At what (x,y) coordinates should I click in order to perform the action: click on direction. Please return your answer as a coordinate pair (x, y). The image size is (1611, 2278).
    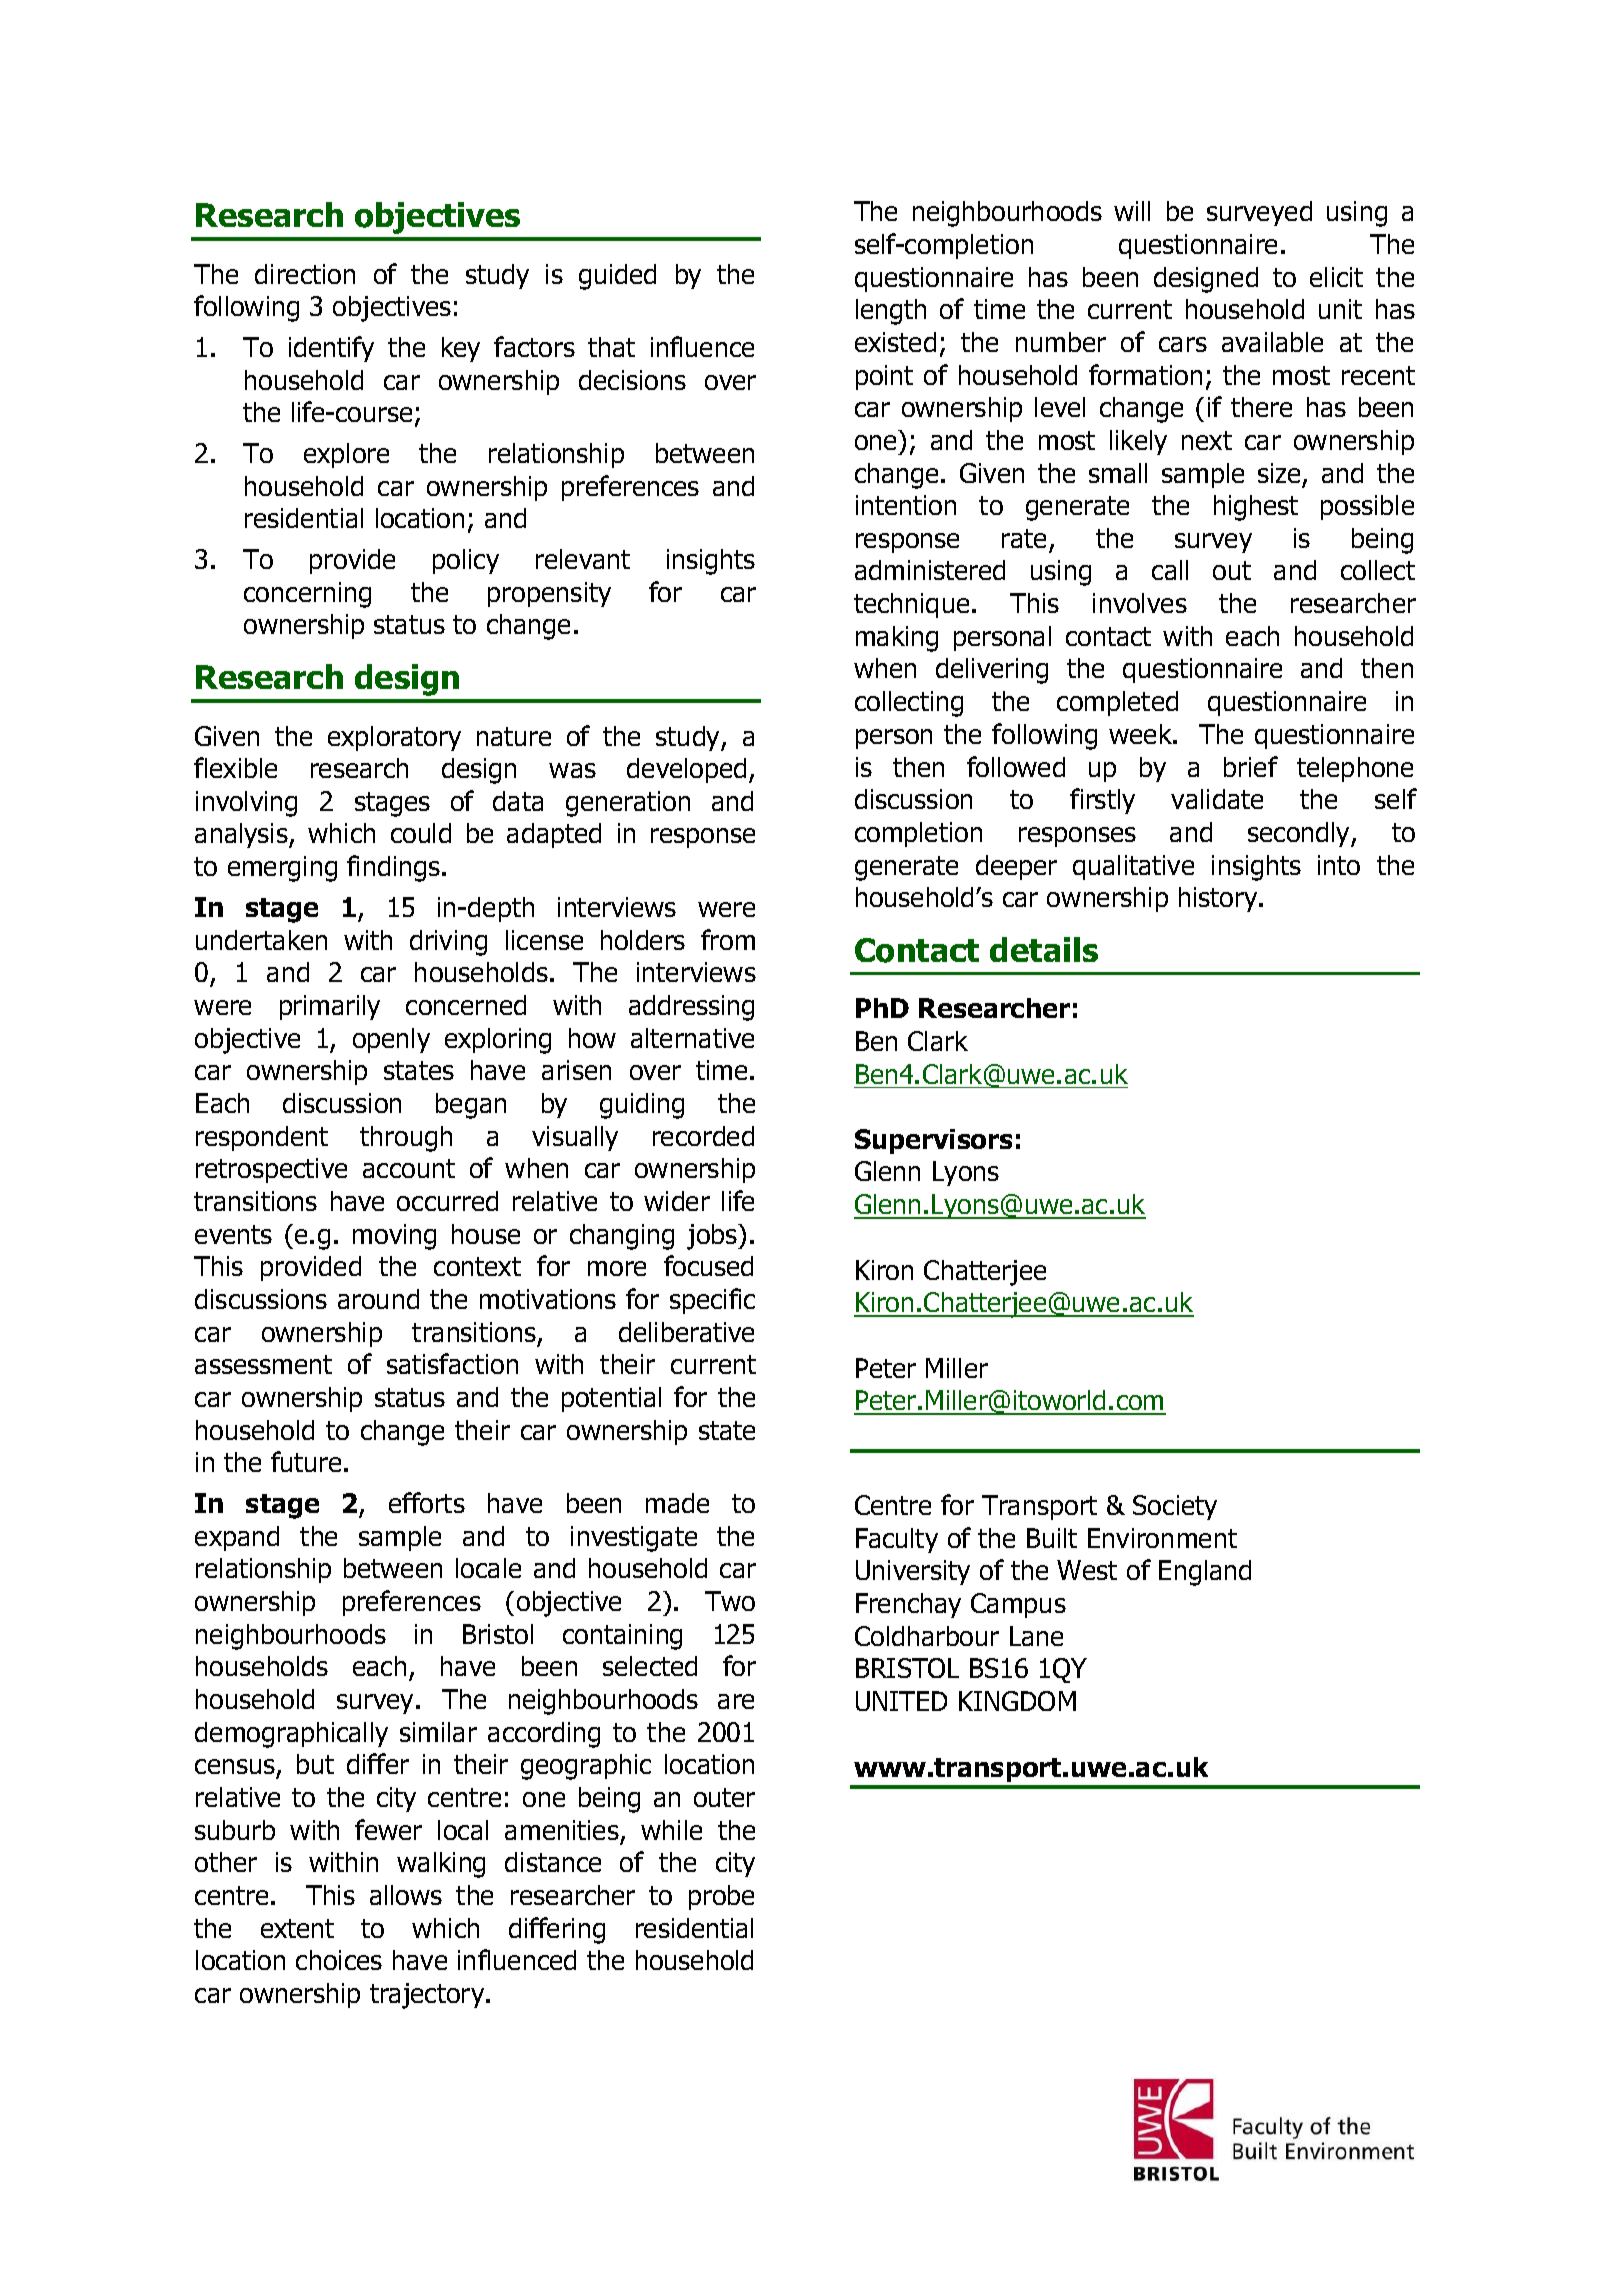
    Looking at the image, I should click on (305, 274).
